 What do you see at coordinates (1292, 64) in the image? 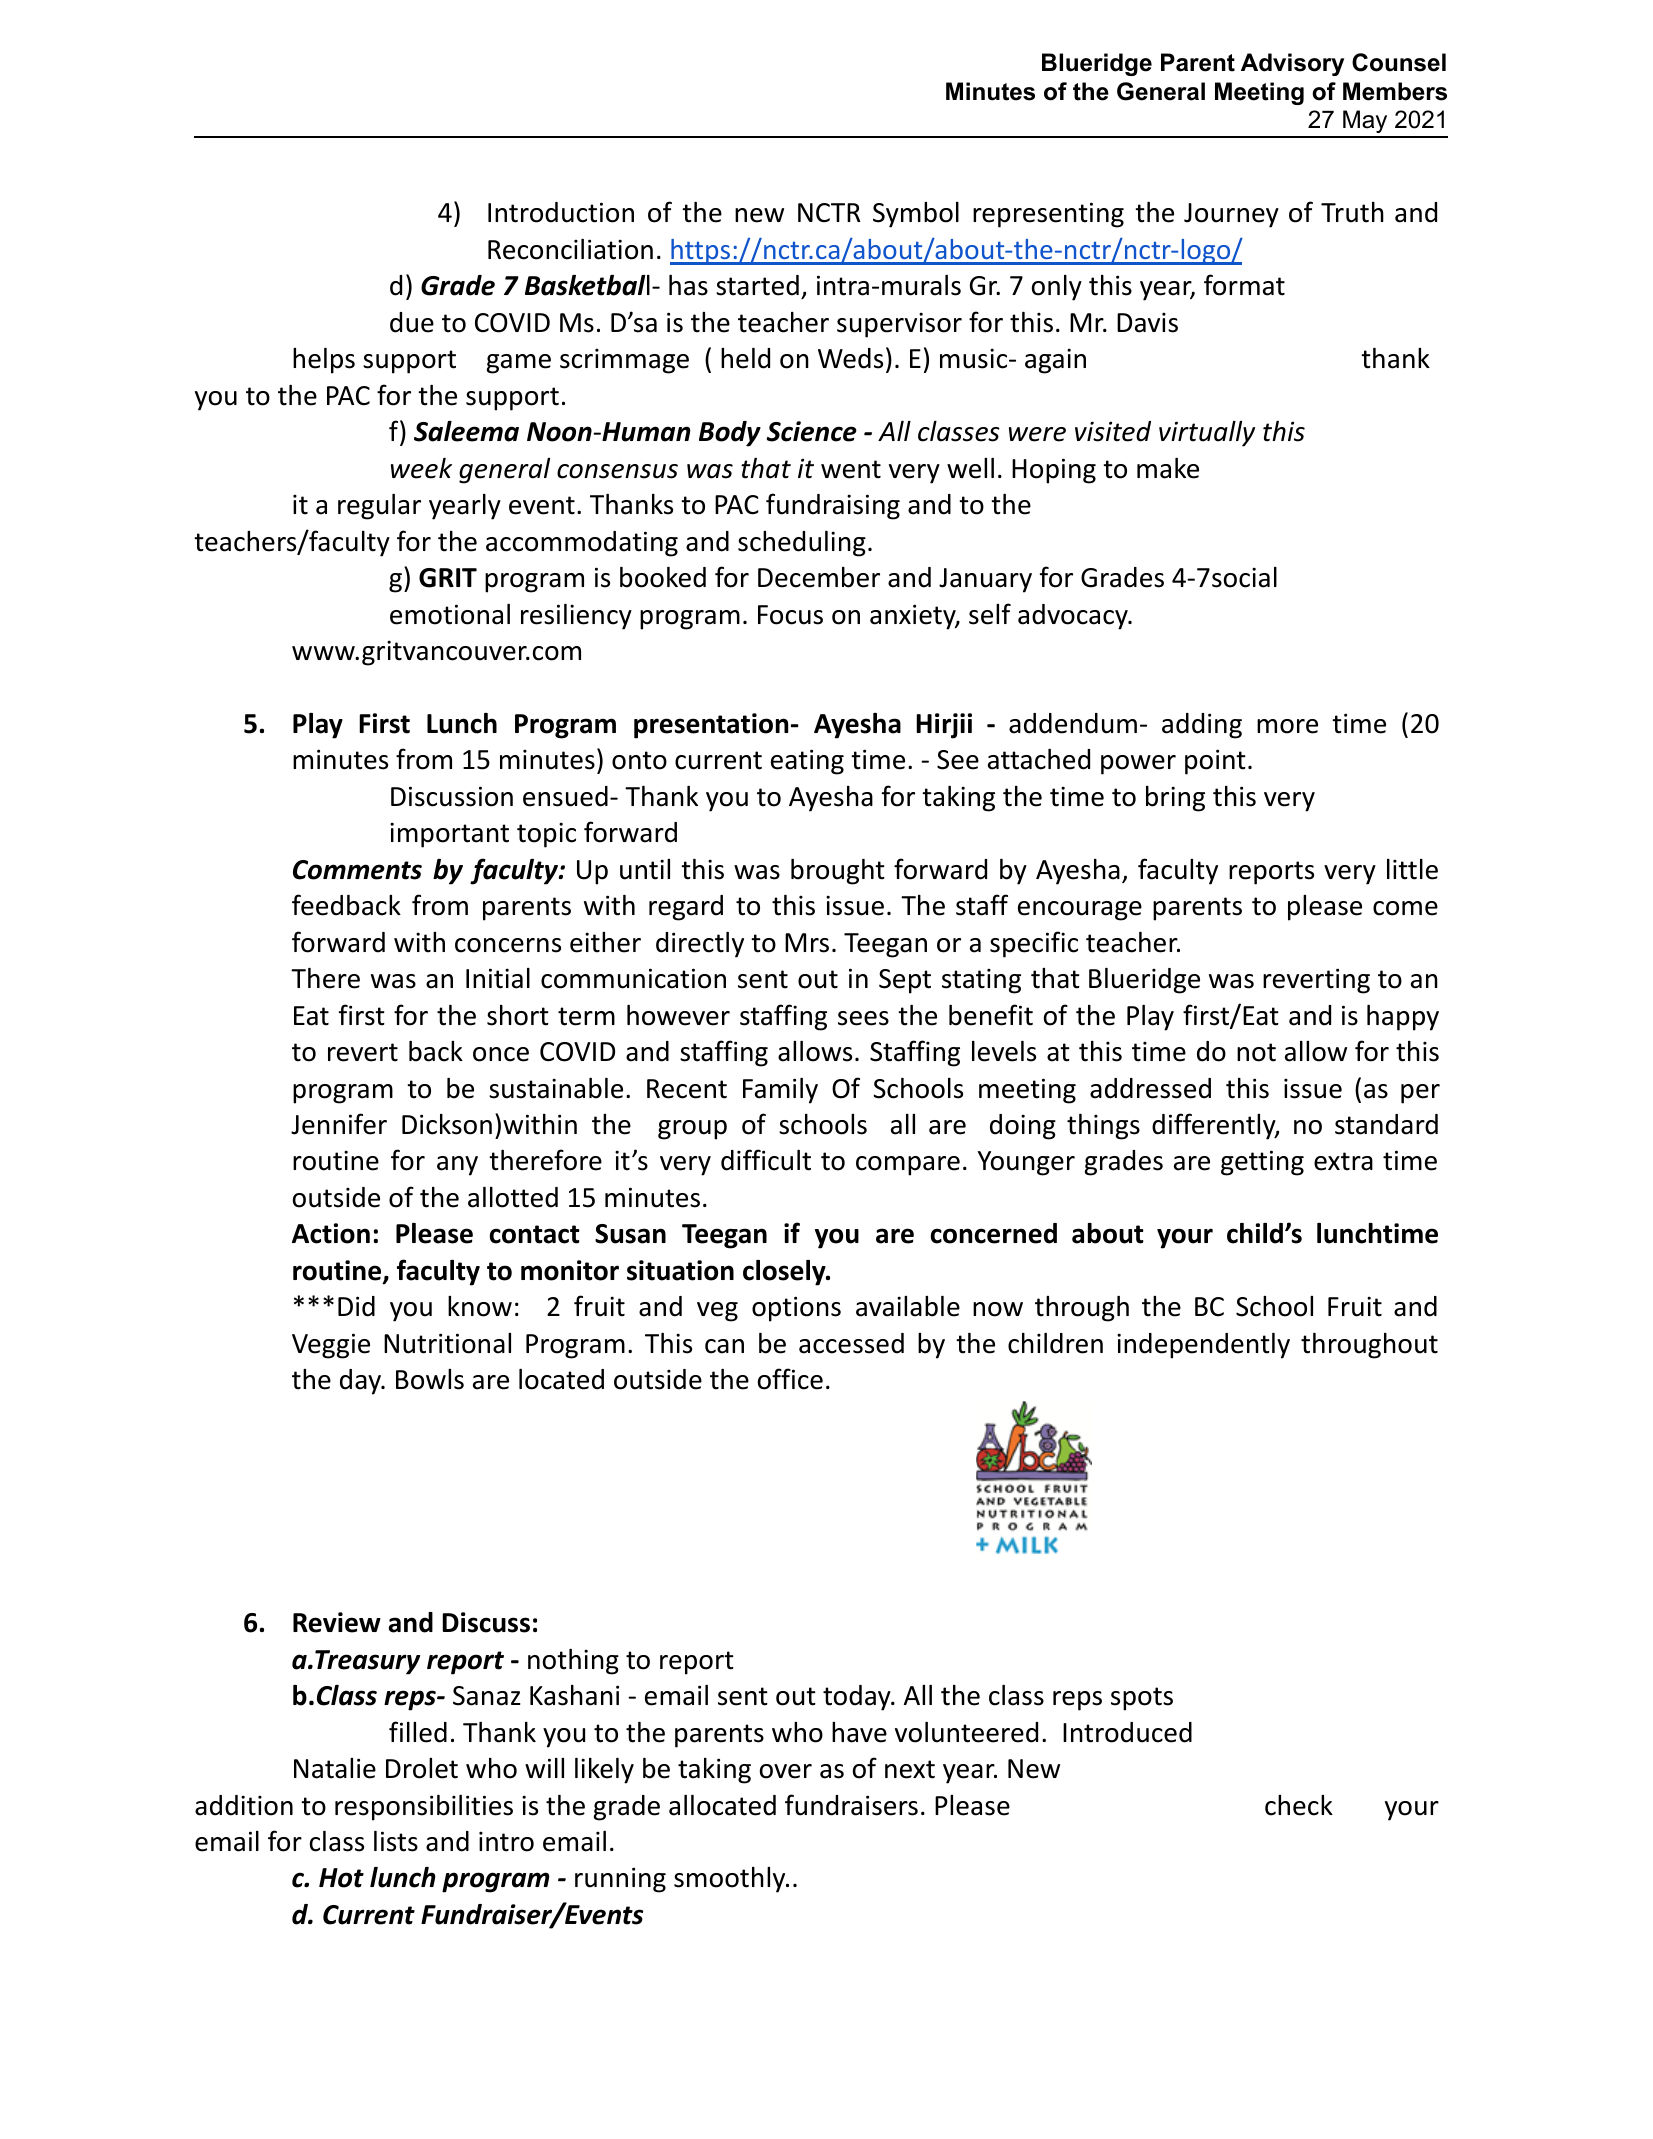
I see `Advisory` at bounding box center [1292, 64].
